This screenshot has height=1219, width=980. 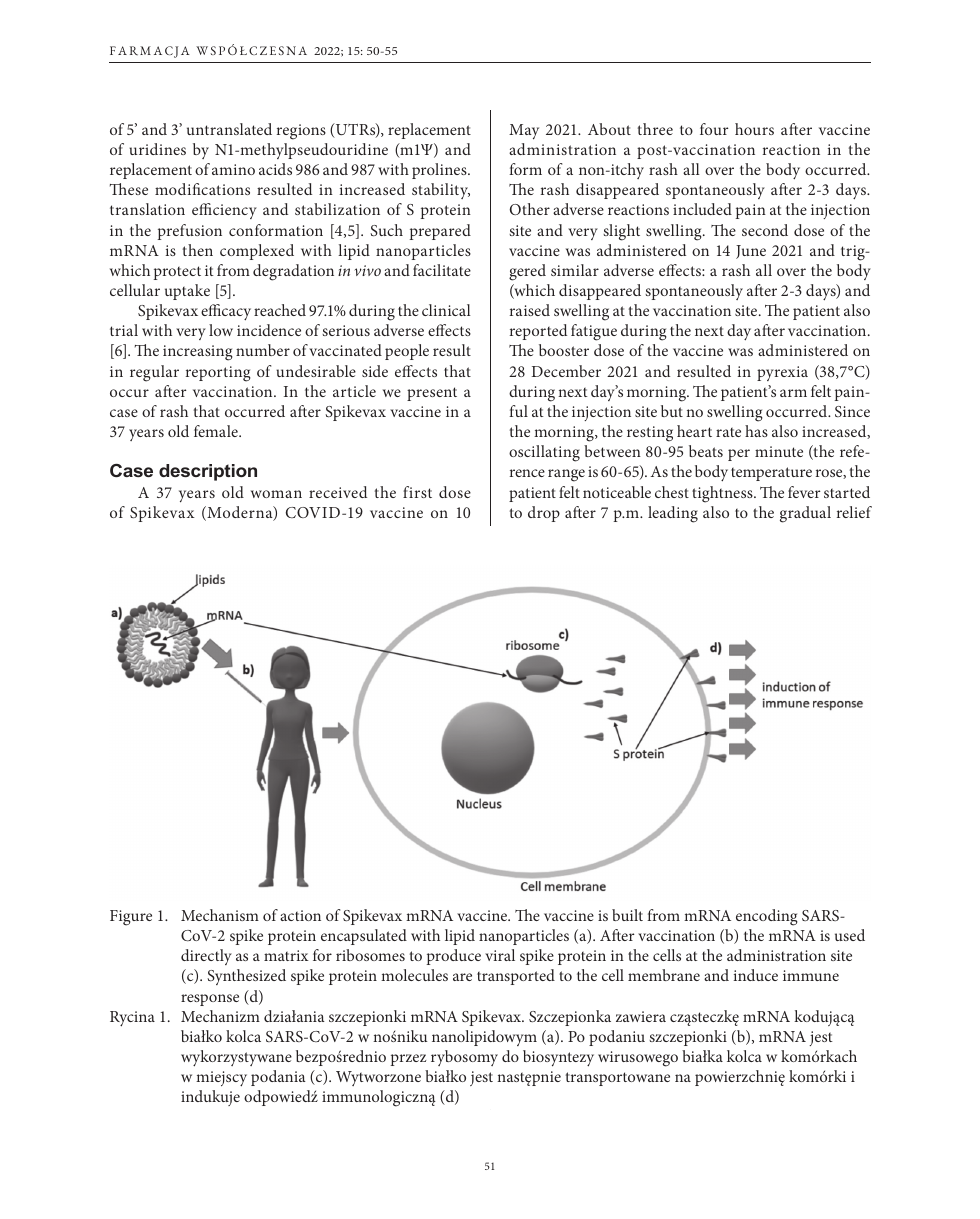 What do you see at coordinates (805, 514) in the screenshot?
I see `gradual` at bounding box center [805, 514].
